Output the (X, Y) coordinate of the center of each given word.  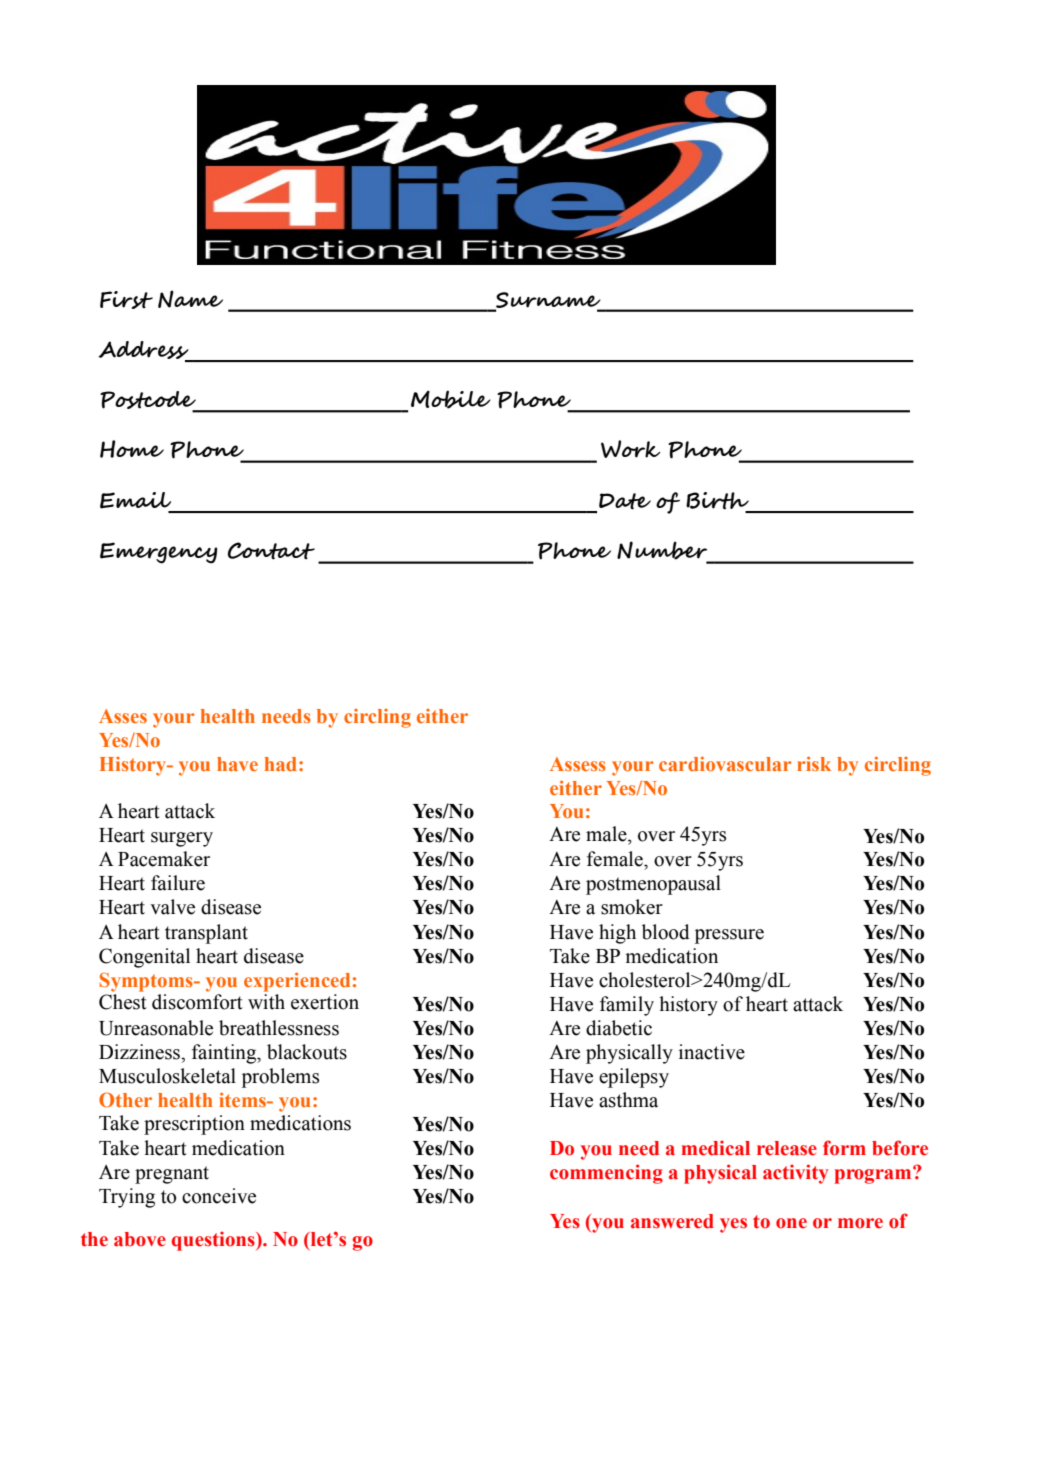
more (860, 1223)
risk (814, 764)
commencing (606, 1174)
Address (144, 351)
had (281, 764)
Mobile (451, 399)
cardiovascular (725, 764)
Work (630, 449)
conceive (219, 1196)
